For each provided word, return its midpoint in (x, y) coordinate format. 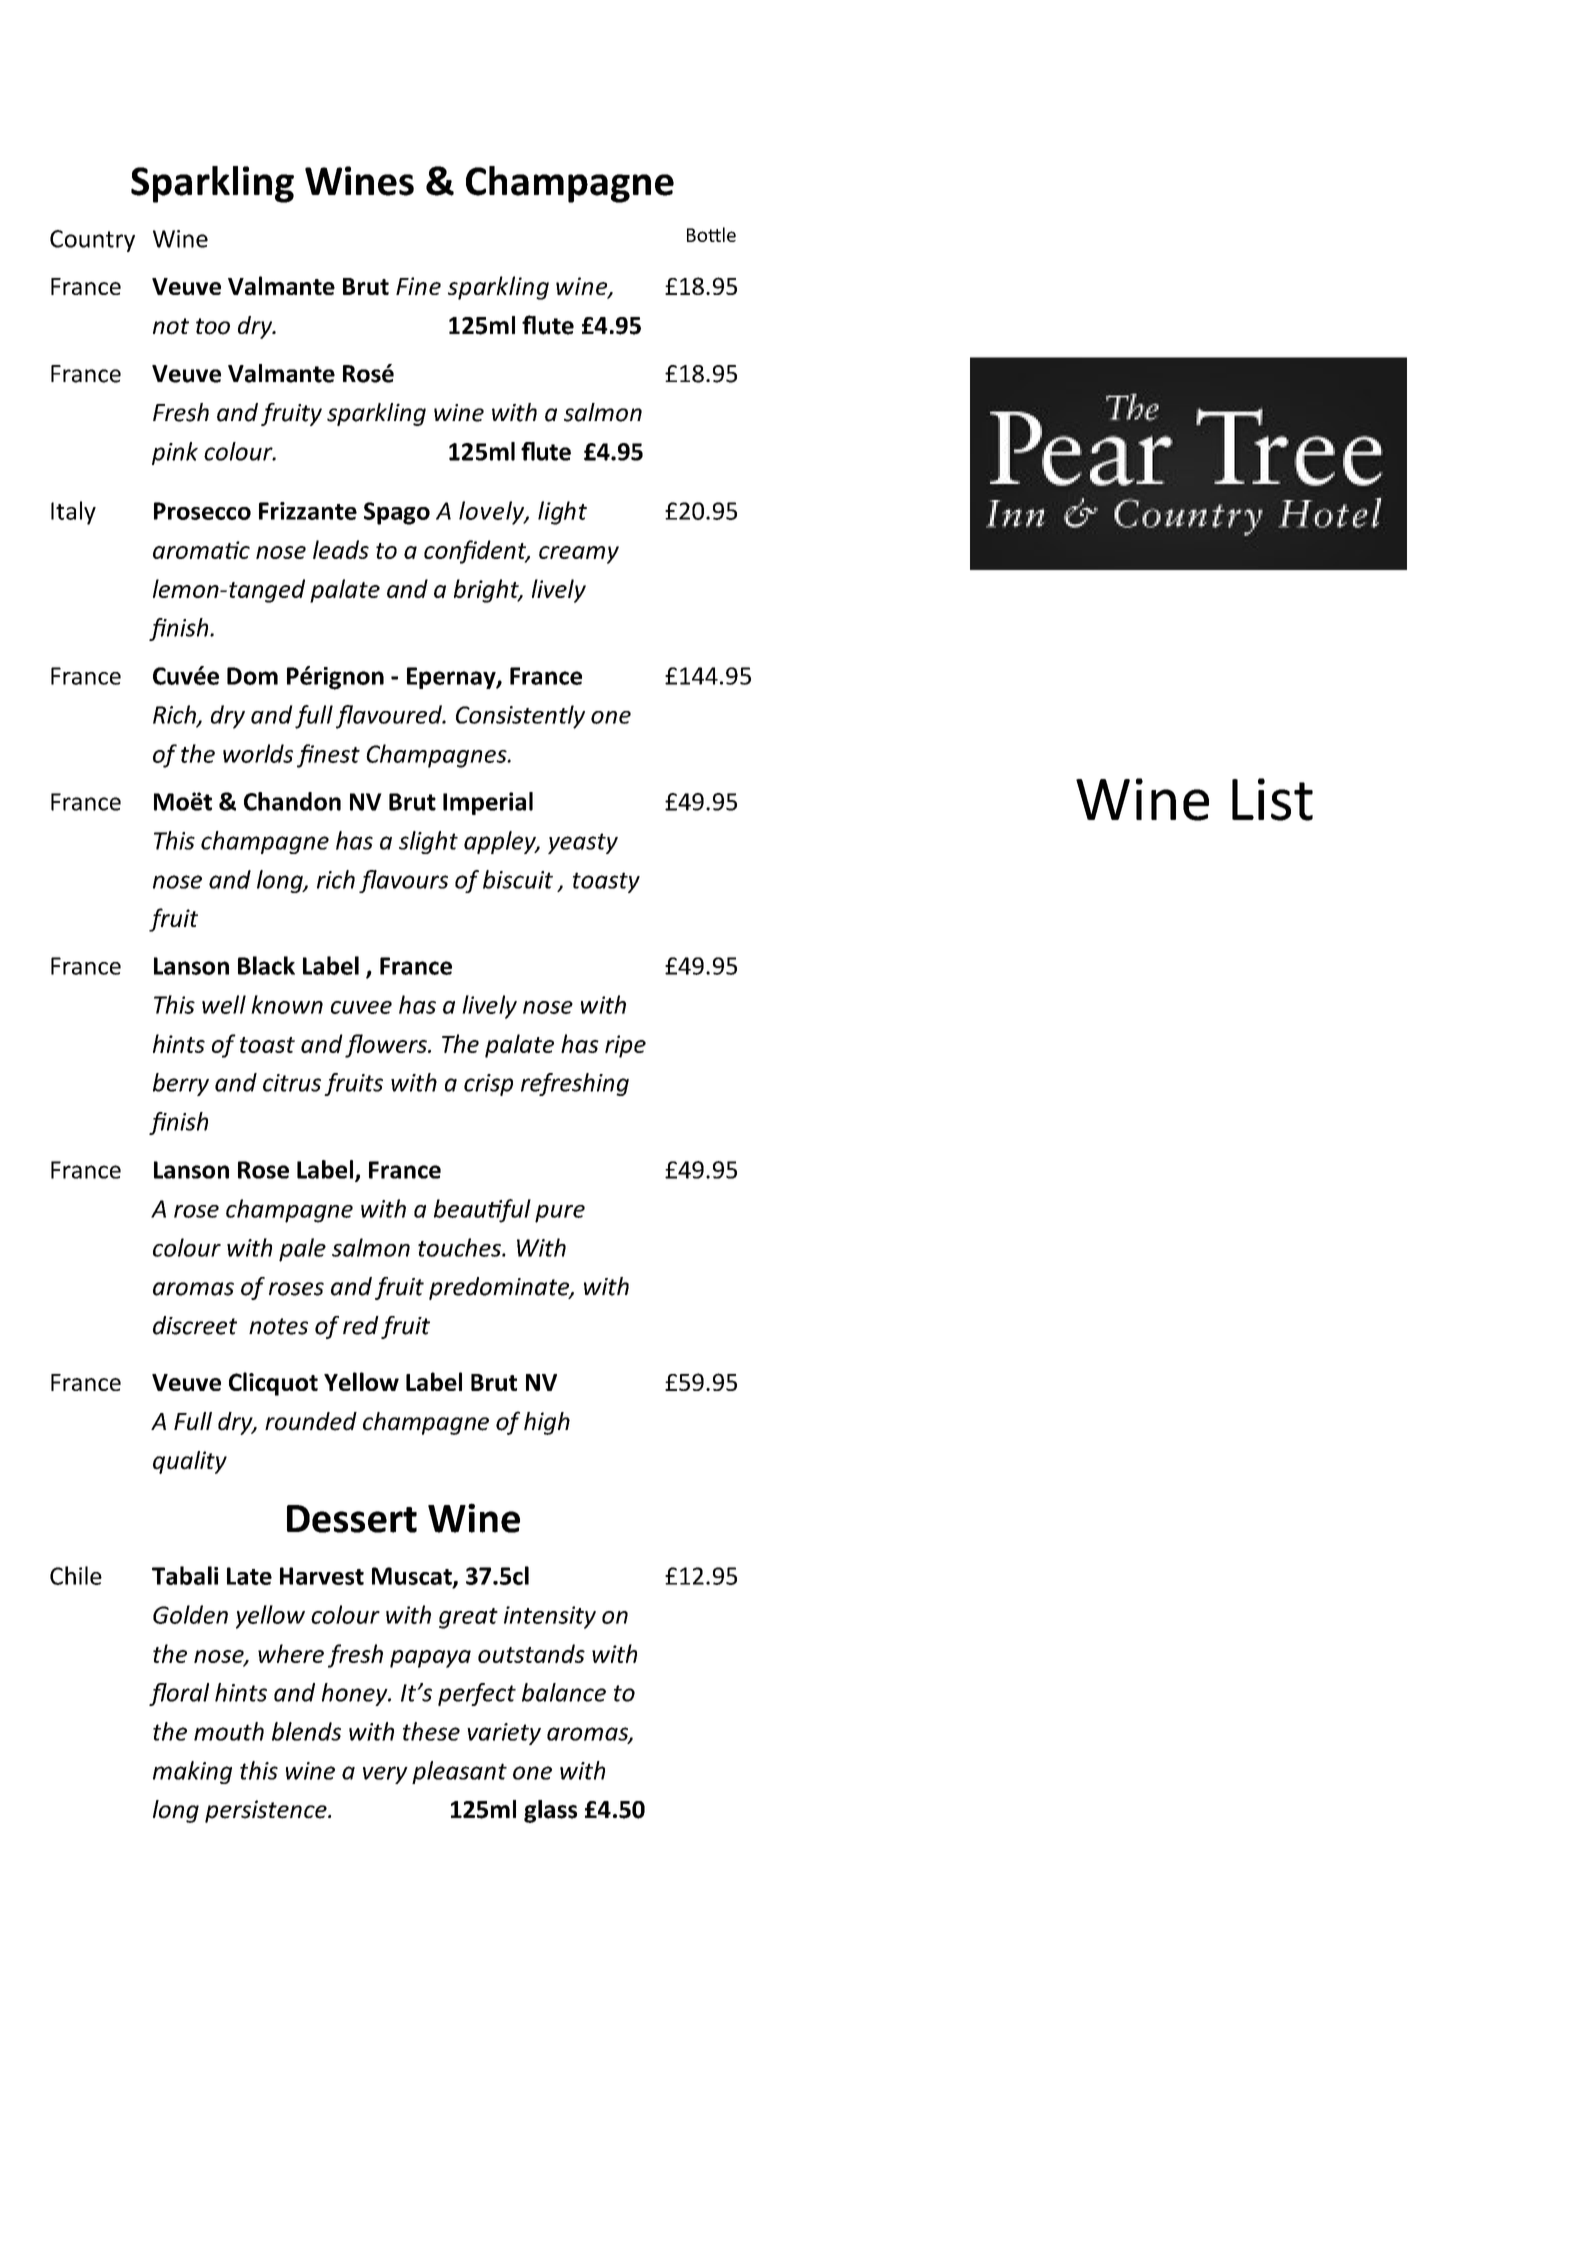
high (547, 1423)
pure (560, 1214)
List (1272, 799)
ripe (625, 1046)
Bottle (711, 234)
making (192, 1772)
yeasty (583, 843)
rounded (311, 1421)
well (224, 1004)
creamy (579, 555)
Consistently (520, 717)
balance (564, 1692)
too (213, 326)
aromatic (201, 550)
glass (550, 1811)
